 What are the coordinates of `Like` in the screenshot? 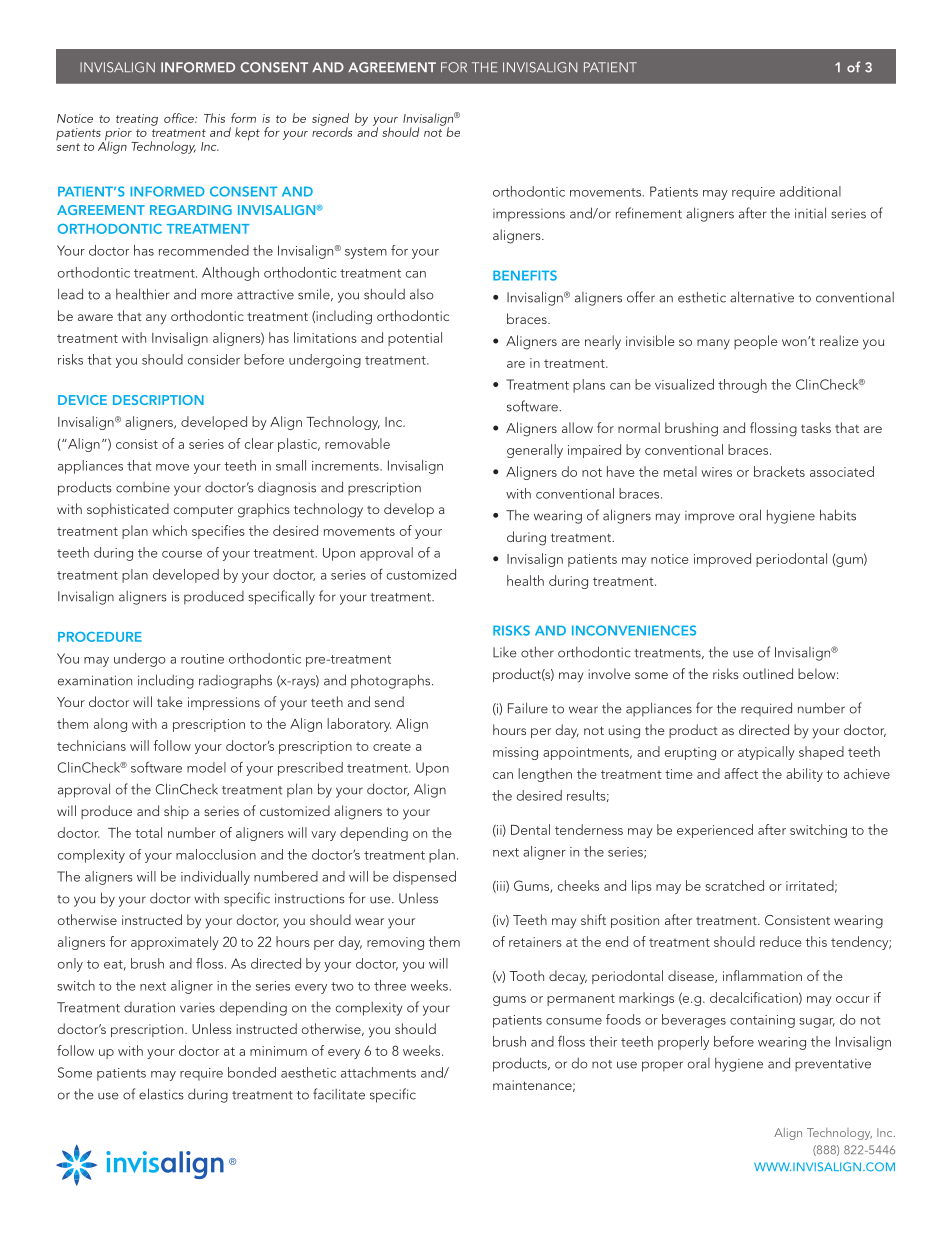 It's located at (505, 652).
